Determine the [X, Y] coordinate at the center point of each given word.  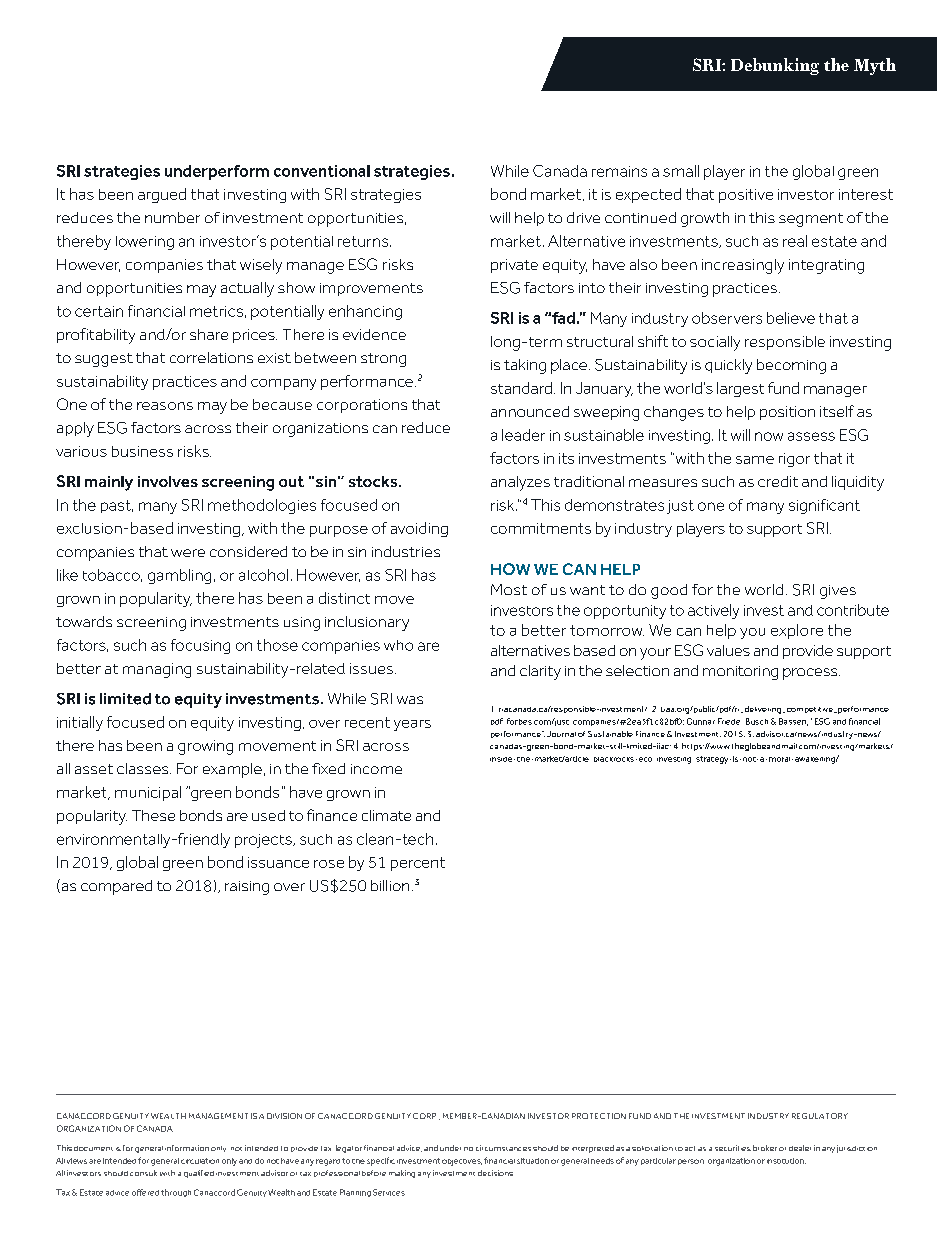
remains [619, 171]
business [142, 451]
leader [523, 435]
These [153, 815]
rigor [794, 460]
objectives [462, 1162]
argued [162, 195]
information [187, 1148]
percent [418, 864]
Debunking [775, 66]
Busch [757, 721]
